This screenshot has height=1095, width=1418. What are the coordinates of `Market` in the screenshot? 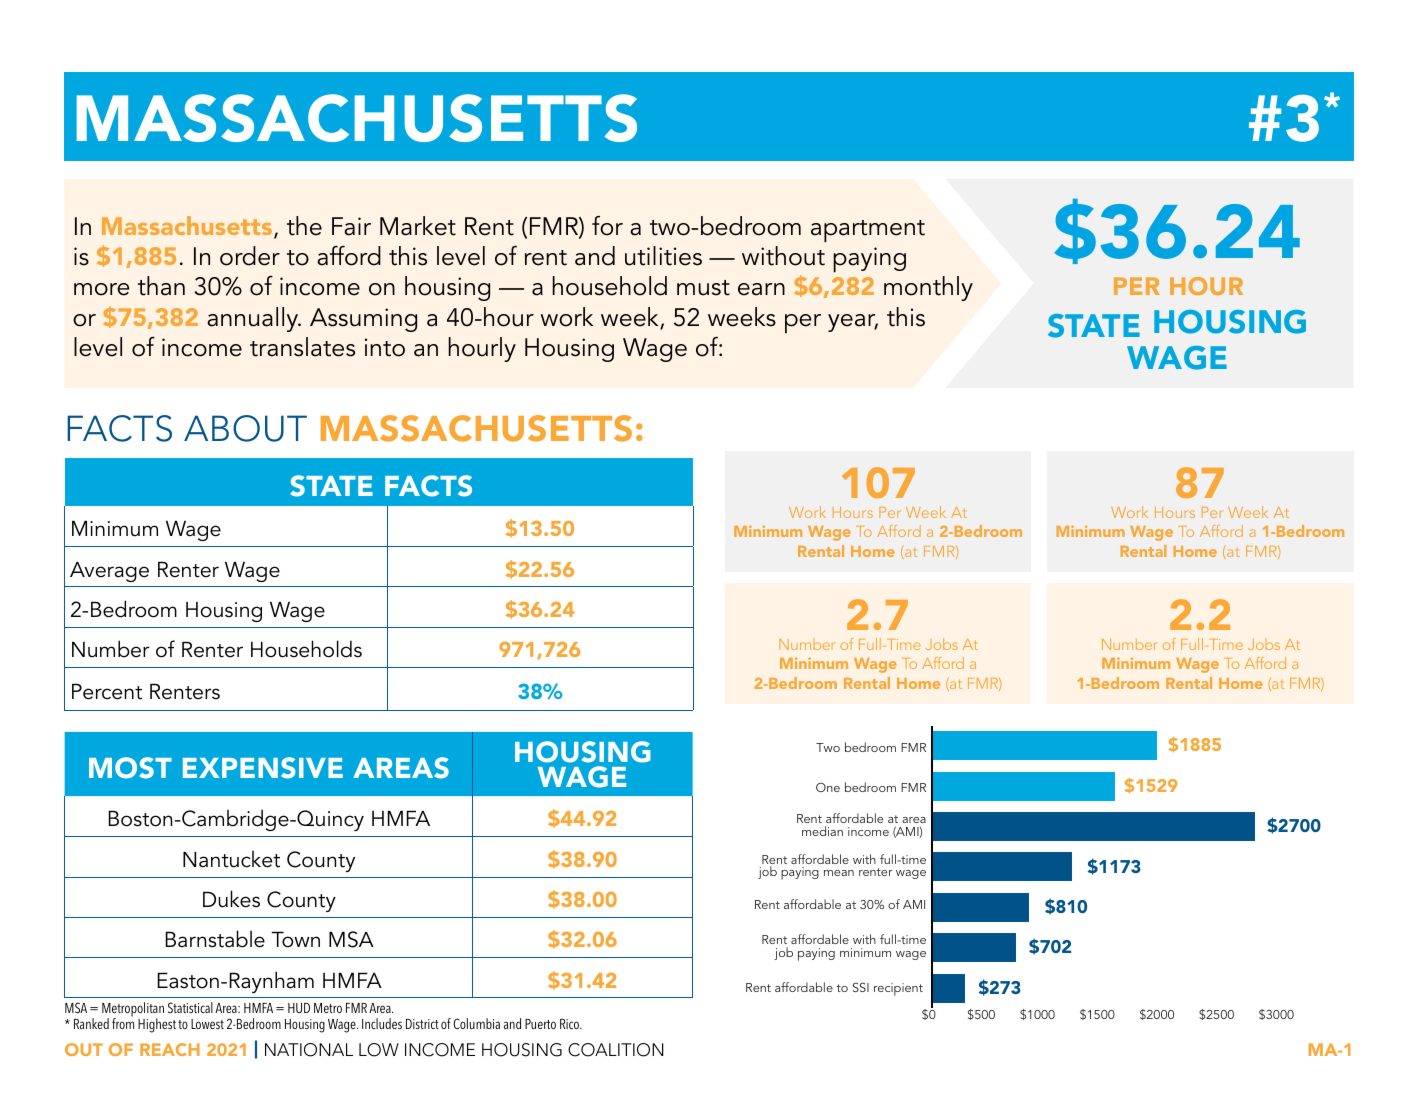 It's located at (418, 226).
